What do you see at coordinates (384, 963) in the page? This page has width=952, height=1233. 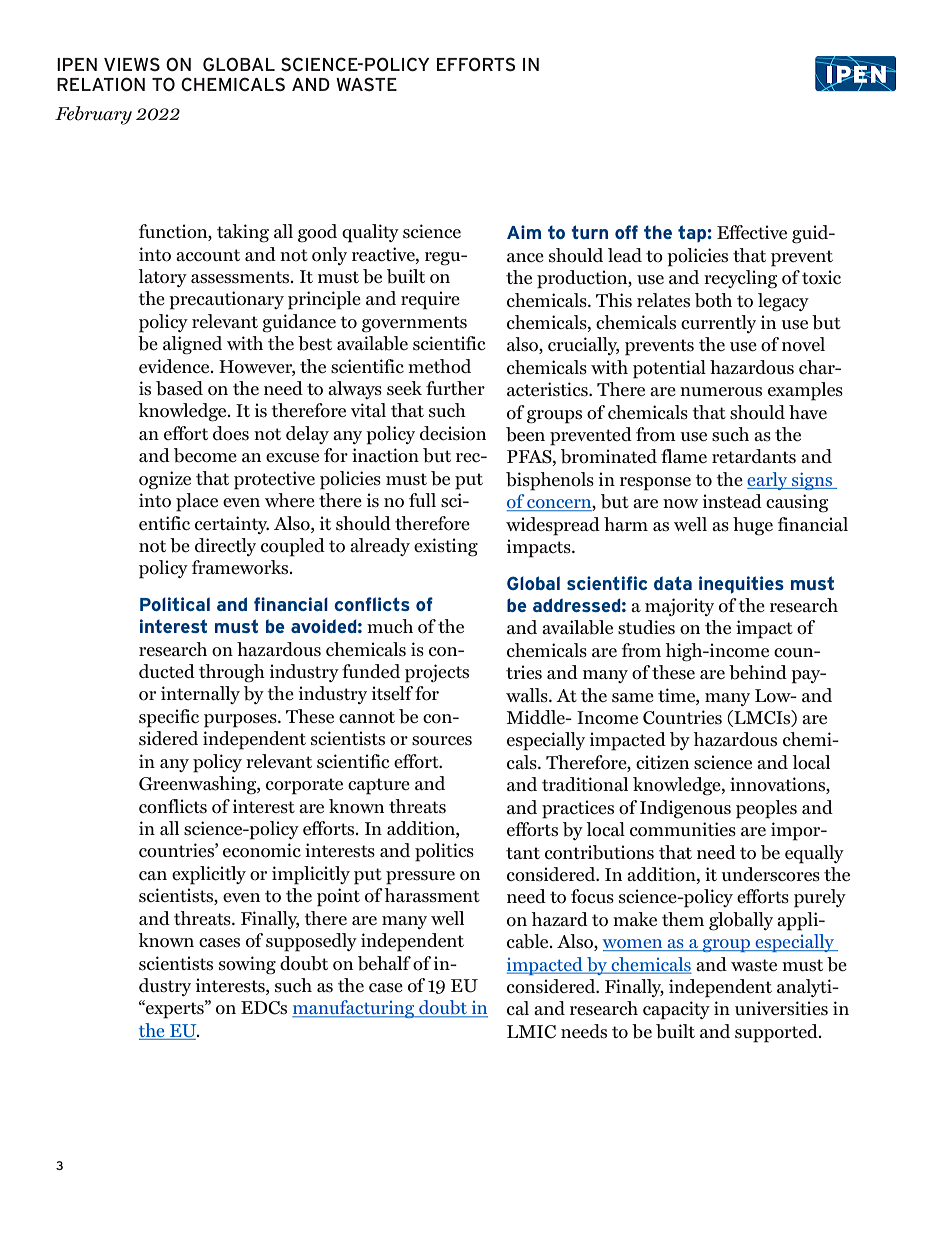 I see `behalf` at bounding box center [384, 963].
